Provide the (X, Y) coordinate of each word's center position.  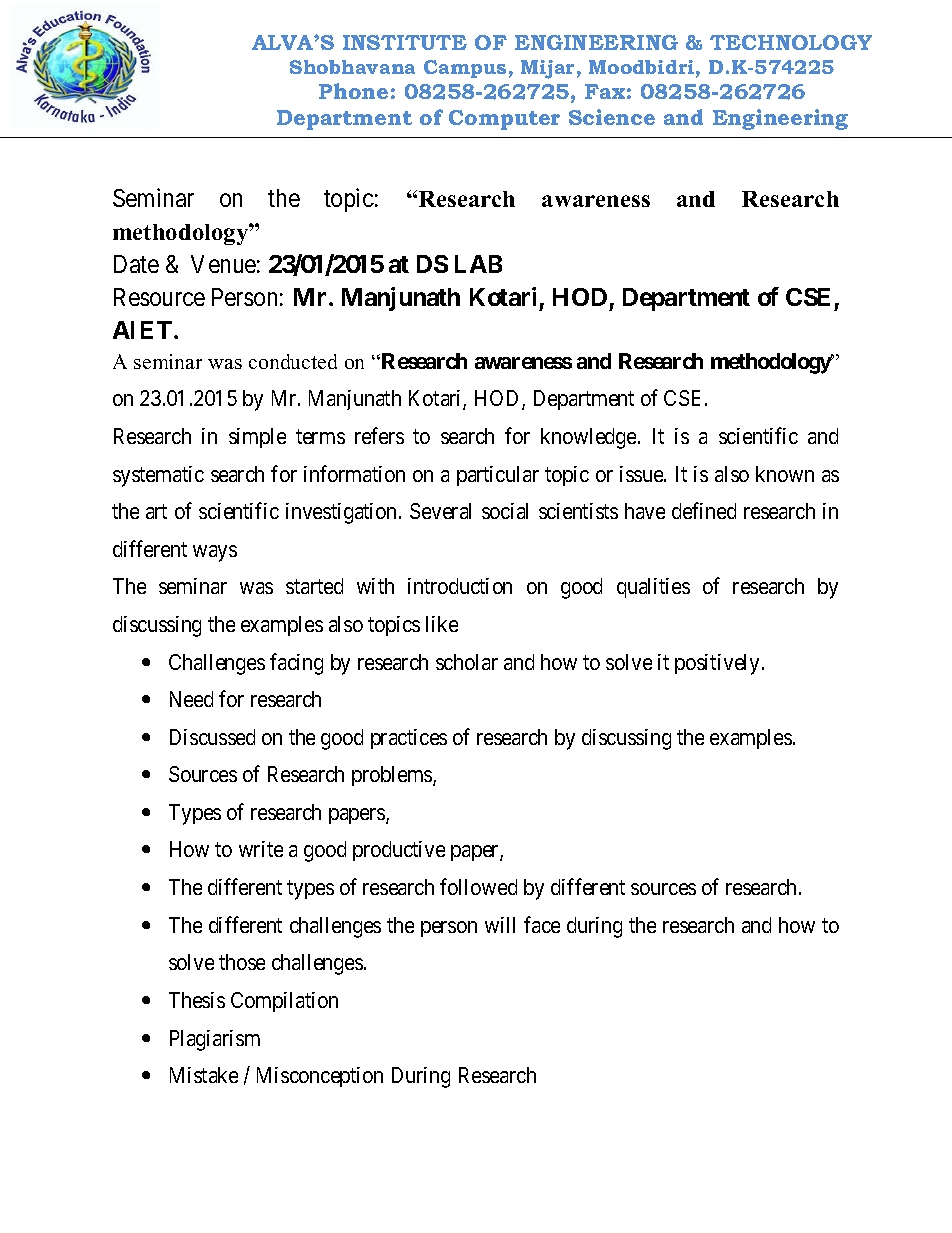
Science (612, 117)
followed (478, 886)
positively (719, 664)
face (542, 924)
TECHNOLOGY (791, 42)
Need (191, 699)
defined (704, 510)
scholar (467, 662)
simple (257, 438)
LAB (478, 264)
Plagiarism (215, 1040)
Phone (353, 91)
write (261, 849)
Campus (465, 69)
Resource (159, 297)
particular (498, 476)
